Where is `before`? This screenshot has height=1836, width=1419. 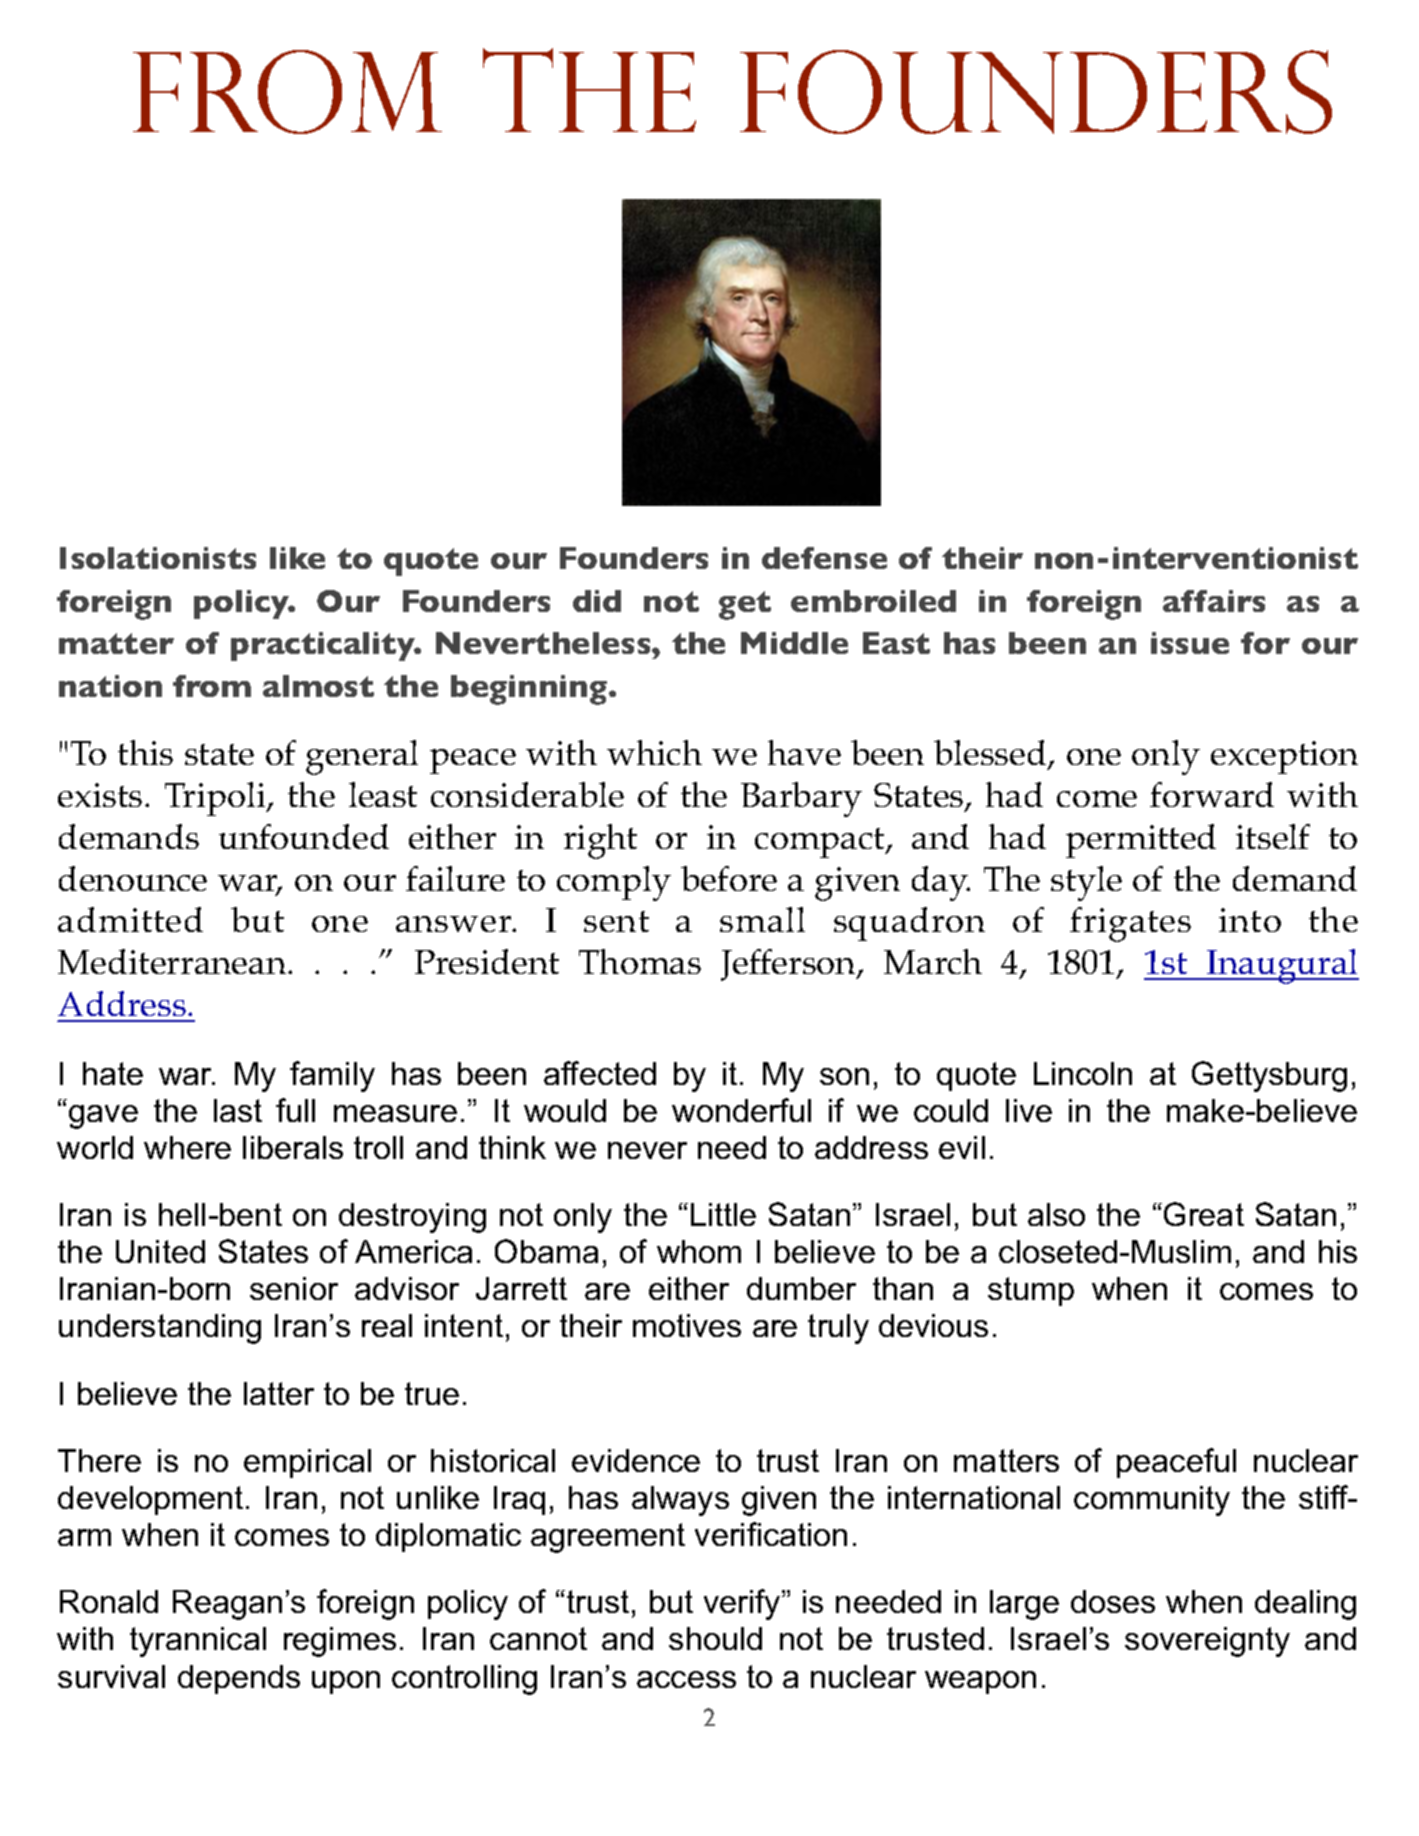
before is located at coordinates (729, 878).
